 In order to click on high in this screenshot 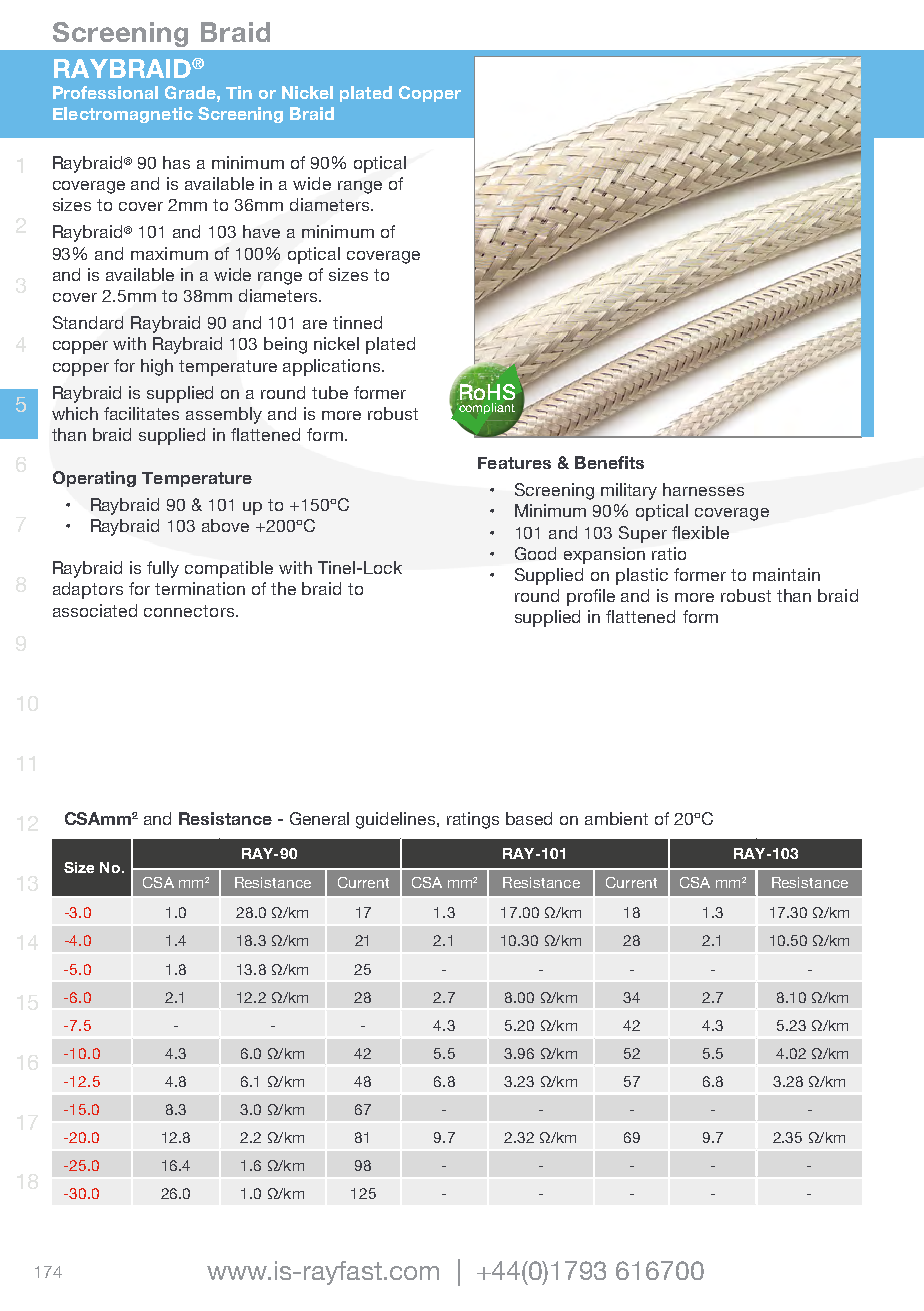, I will do `click(157, 367)`.
